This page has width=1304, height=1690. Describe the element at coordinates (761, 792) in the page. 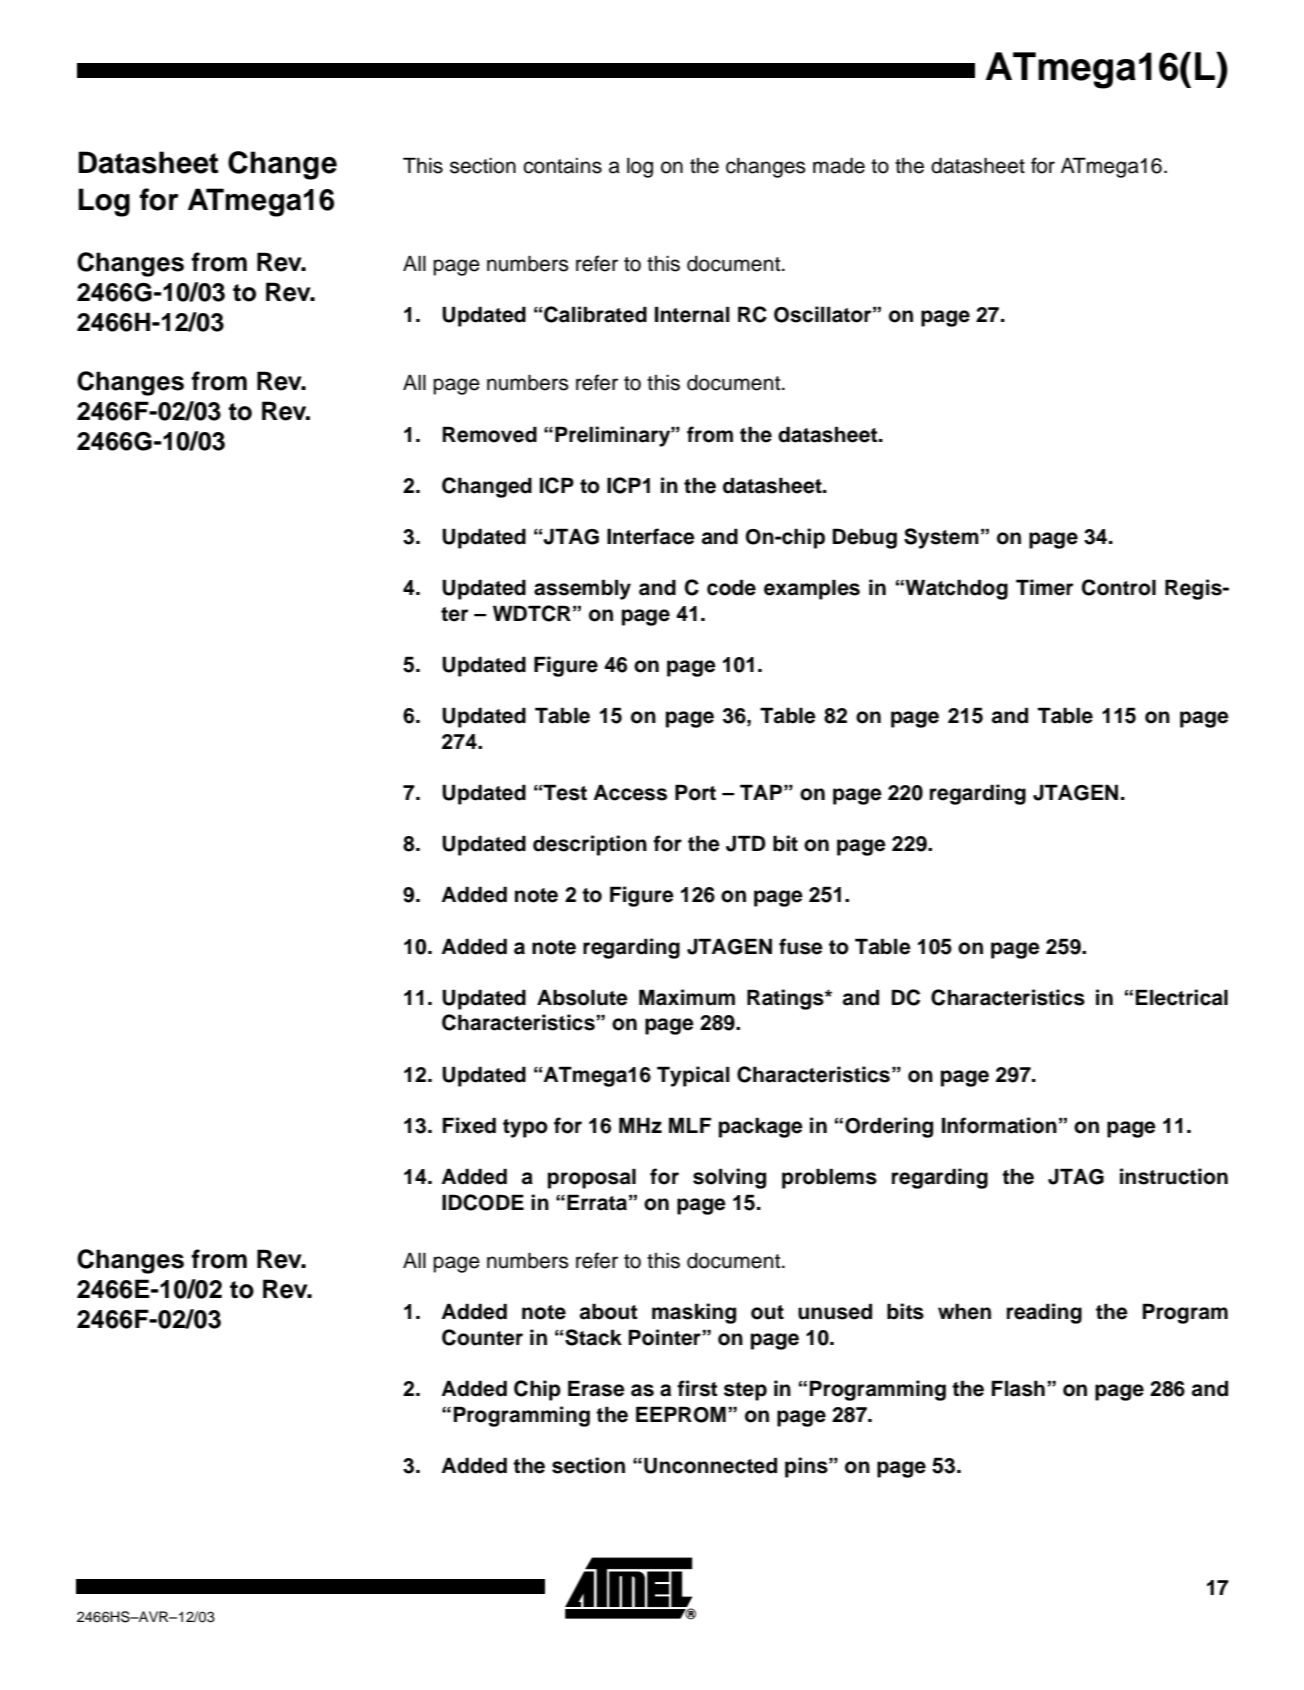

I see `TAP` at that location.
